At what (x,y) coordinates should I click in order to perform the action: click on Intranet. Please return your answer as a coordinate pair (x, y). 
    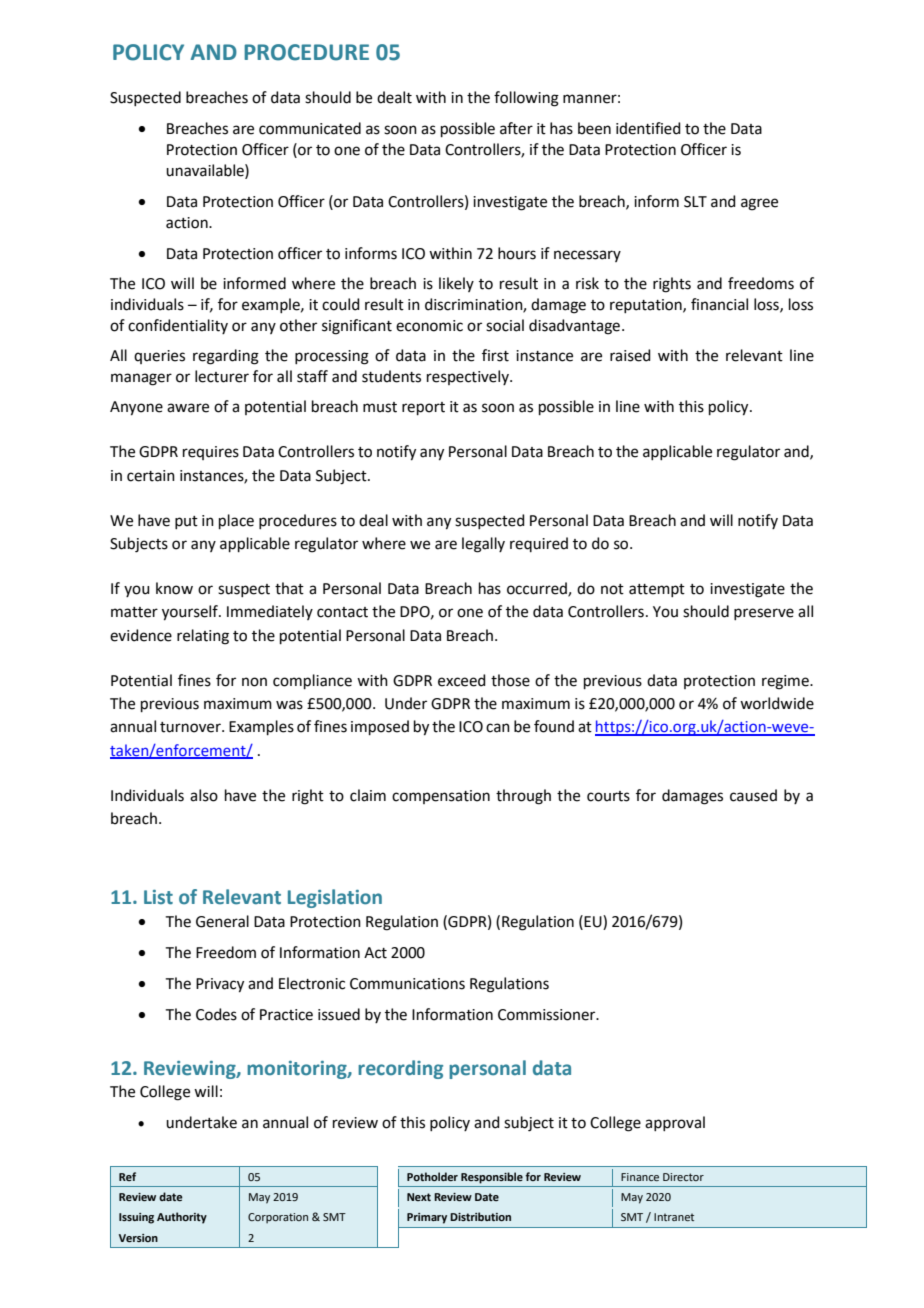
    Looking at the image, I should click on (674, 1217).
